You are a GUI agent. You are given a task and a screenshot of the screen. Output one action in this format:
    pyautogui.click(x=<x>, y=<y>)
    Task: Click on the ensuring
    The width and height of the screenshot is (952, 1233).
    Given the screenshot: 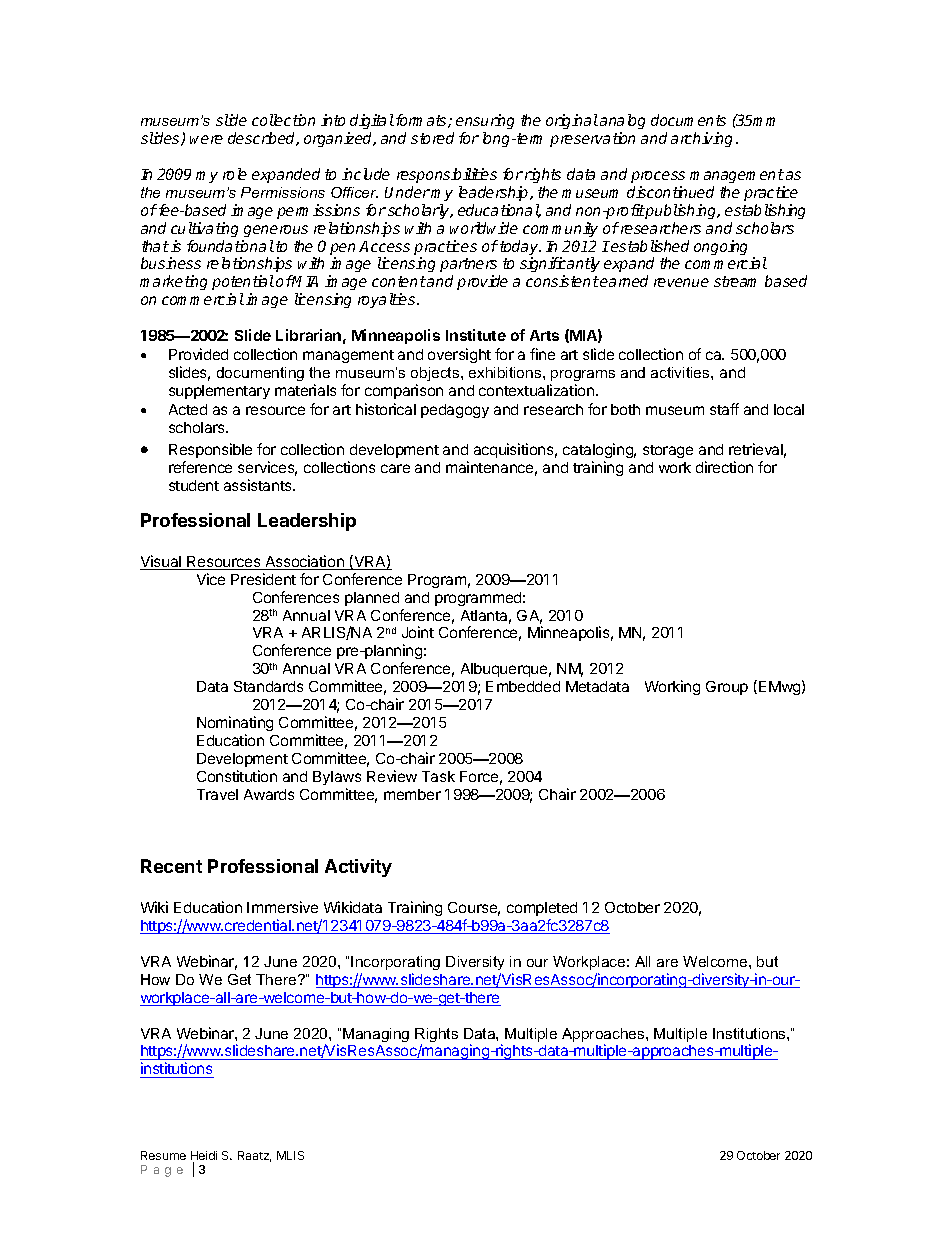 What is the action you would take?
    pyautogui.click(x=485, y=123)
